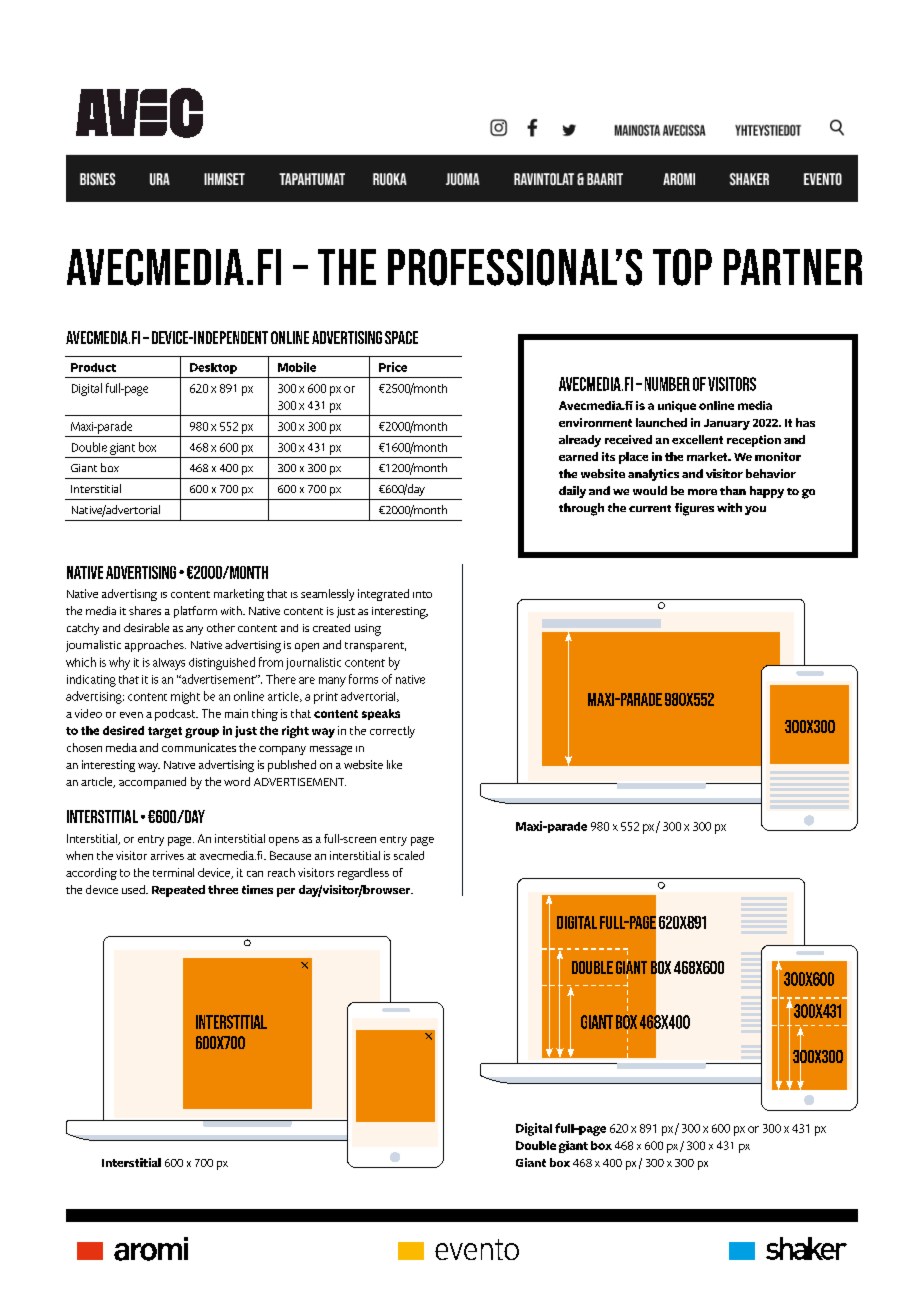  I want to click on using, so click(368, 630).
